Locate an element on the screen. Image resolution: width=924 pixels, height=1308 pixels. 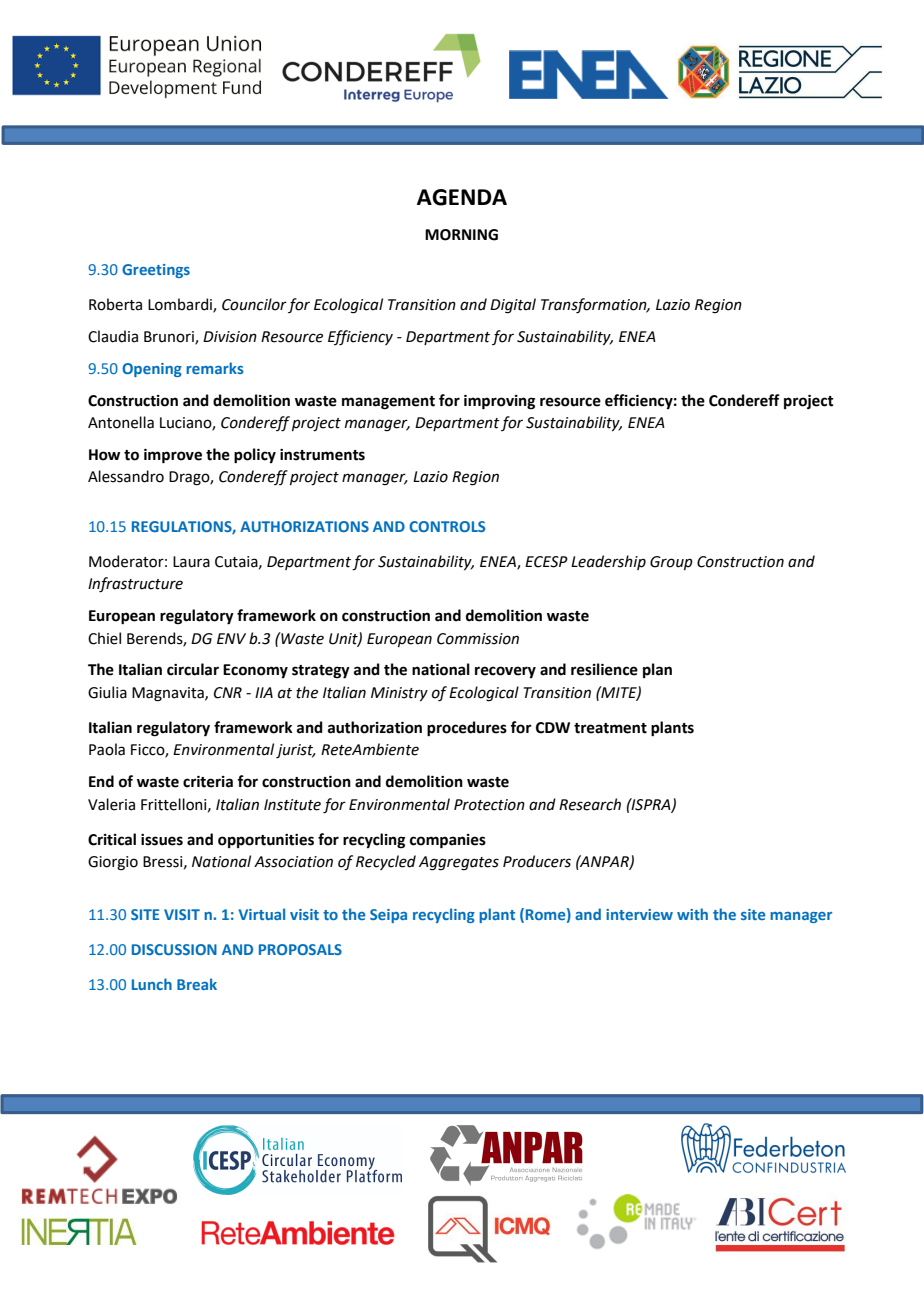
Leadership is located at coordinates (608, 562).
